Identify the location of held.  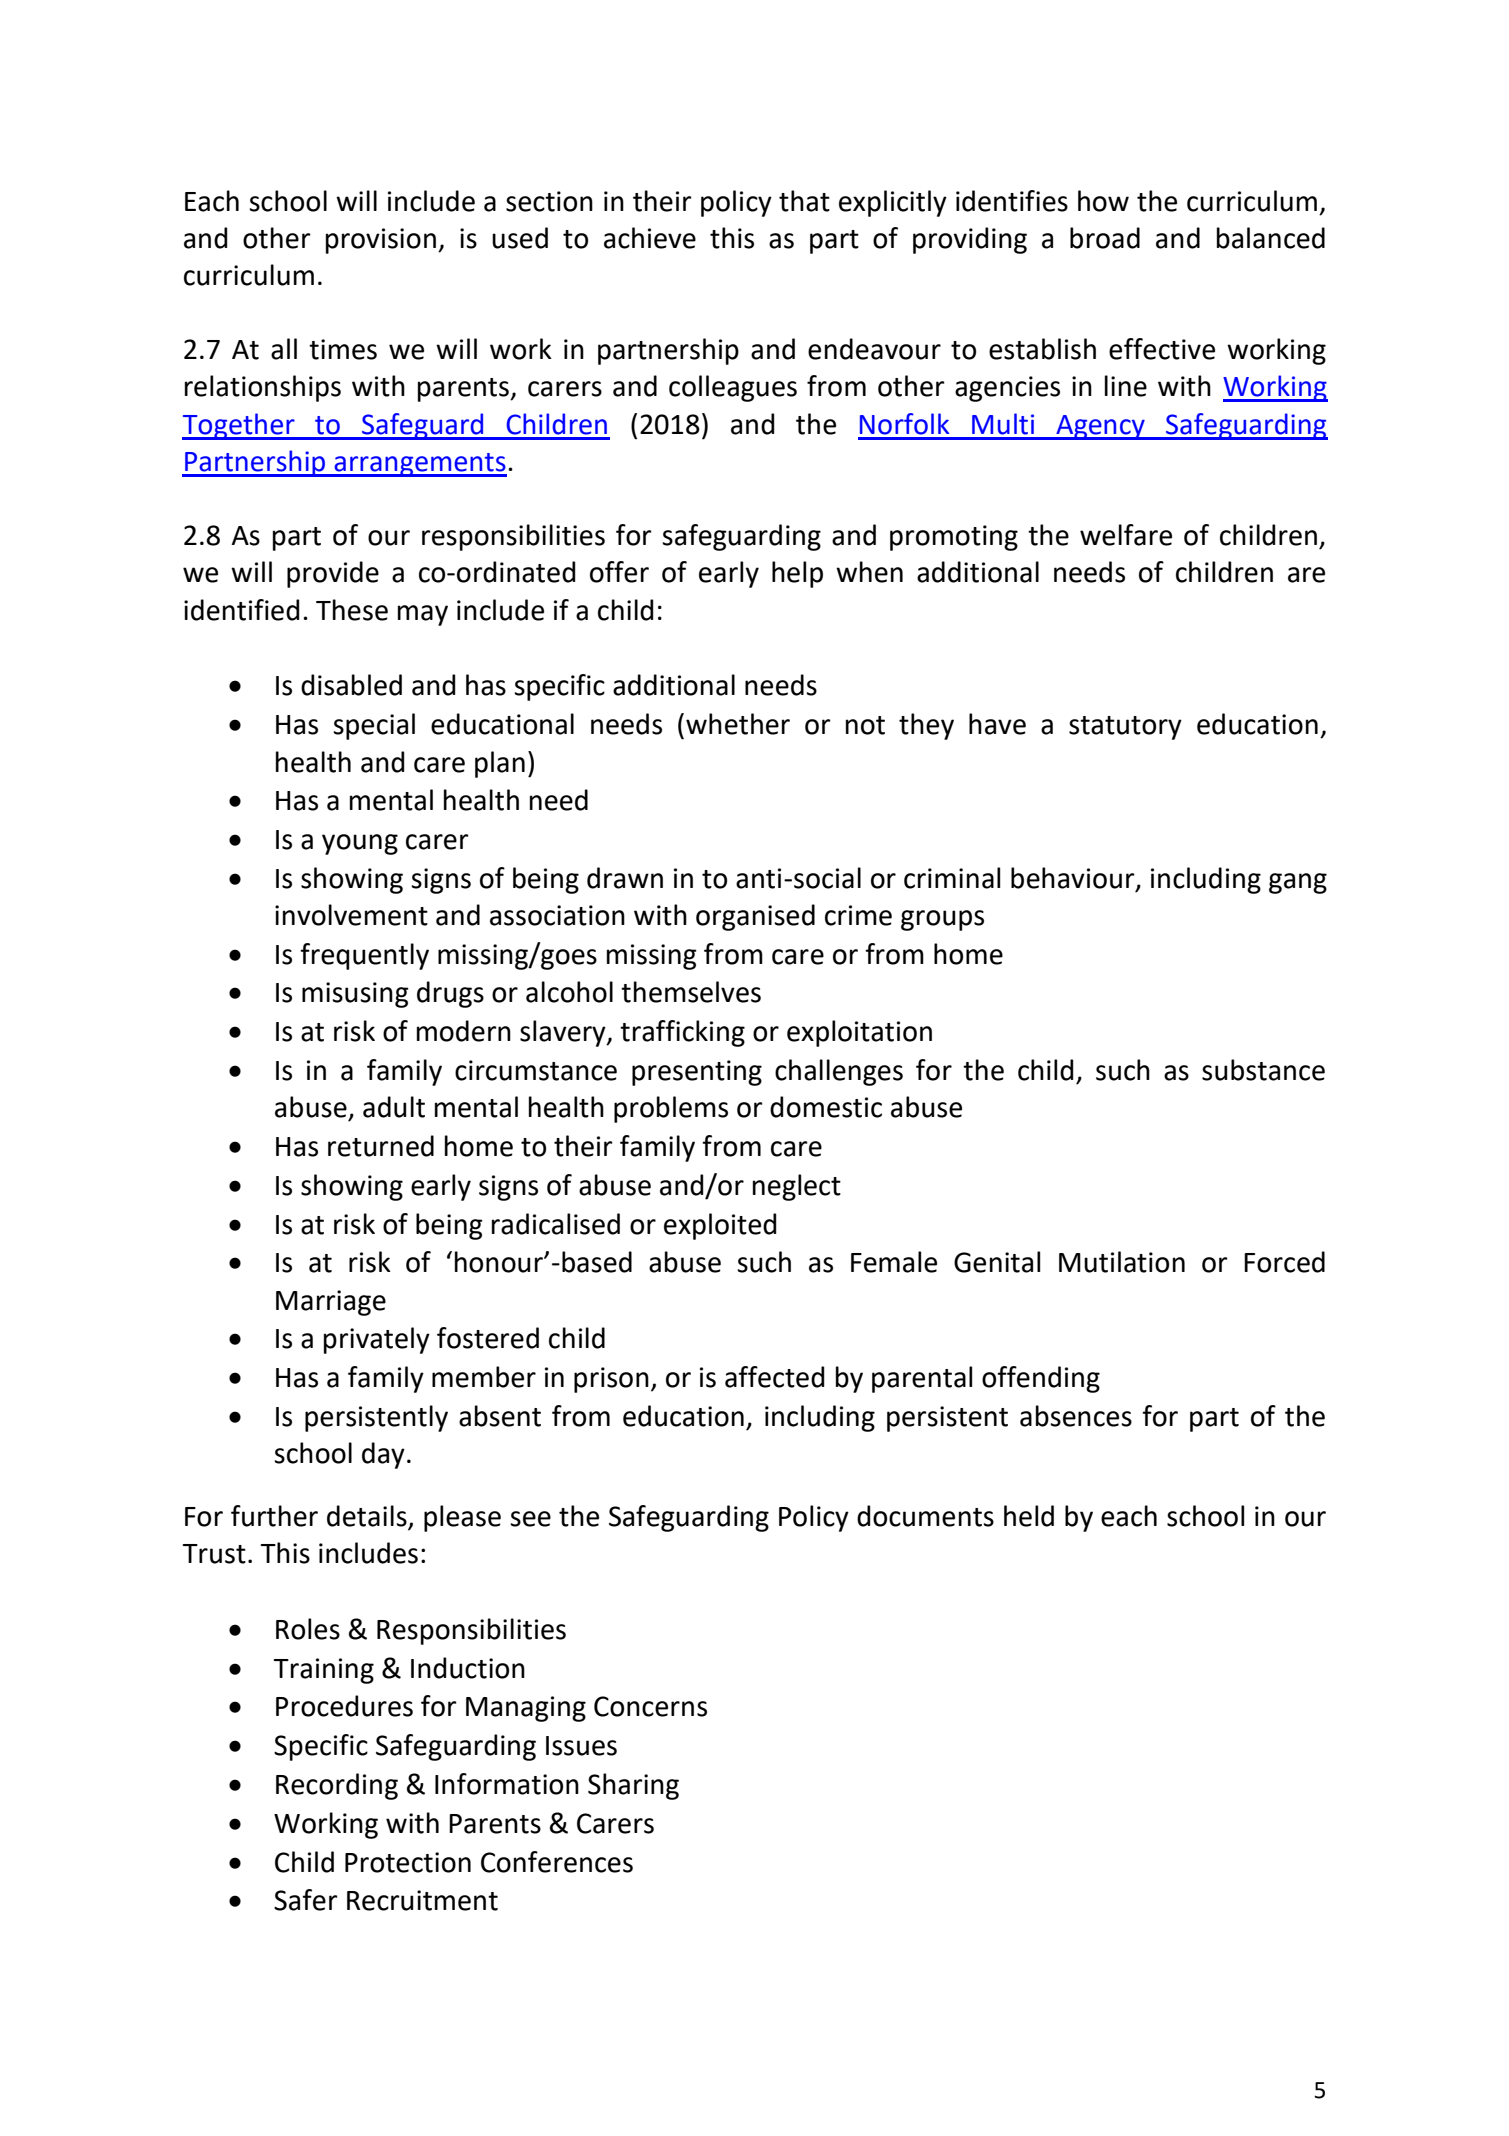
(1029, 1516).
